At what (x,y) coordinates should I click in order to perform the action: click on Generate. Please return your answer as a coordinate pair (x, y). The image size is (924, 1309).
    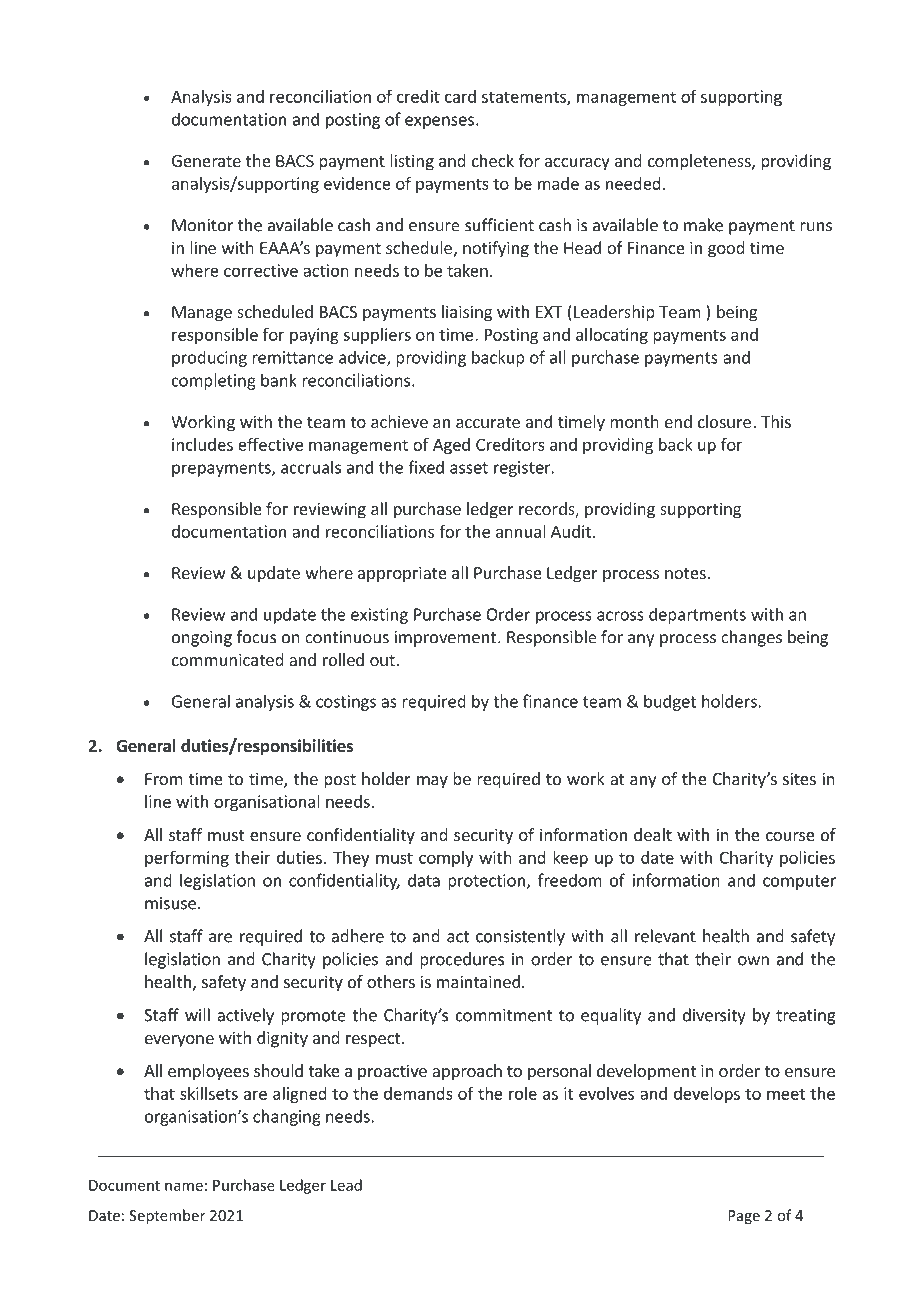
    Looking at the image, I should click on (206, 161).
